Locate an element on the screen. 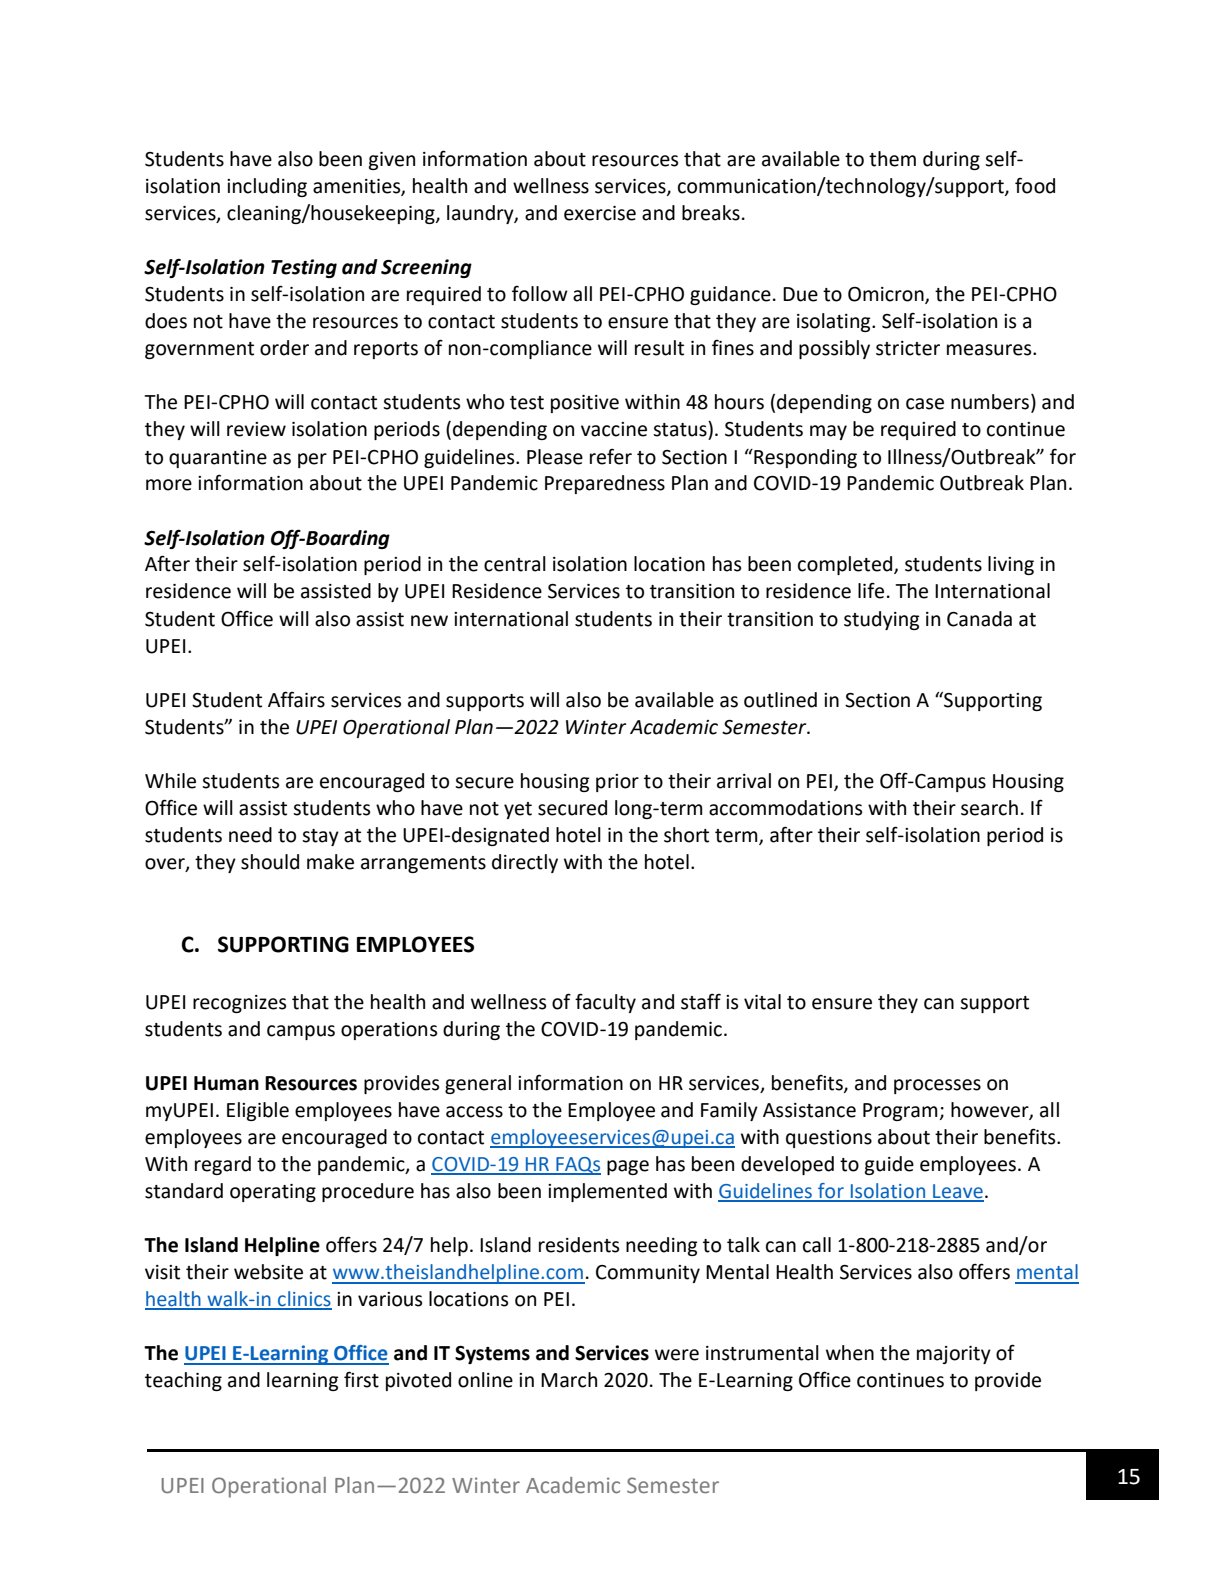 The width and height of the screenshot is (1231, 1594). While is located at coordinates (170, 781).
